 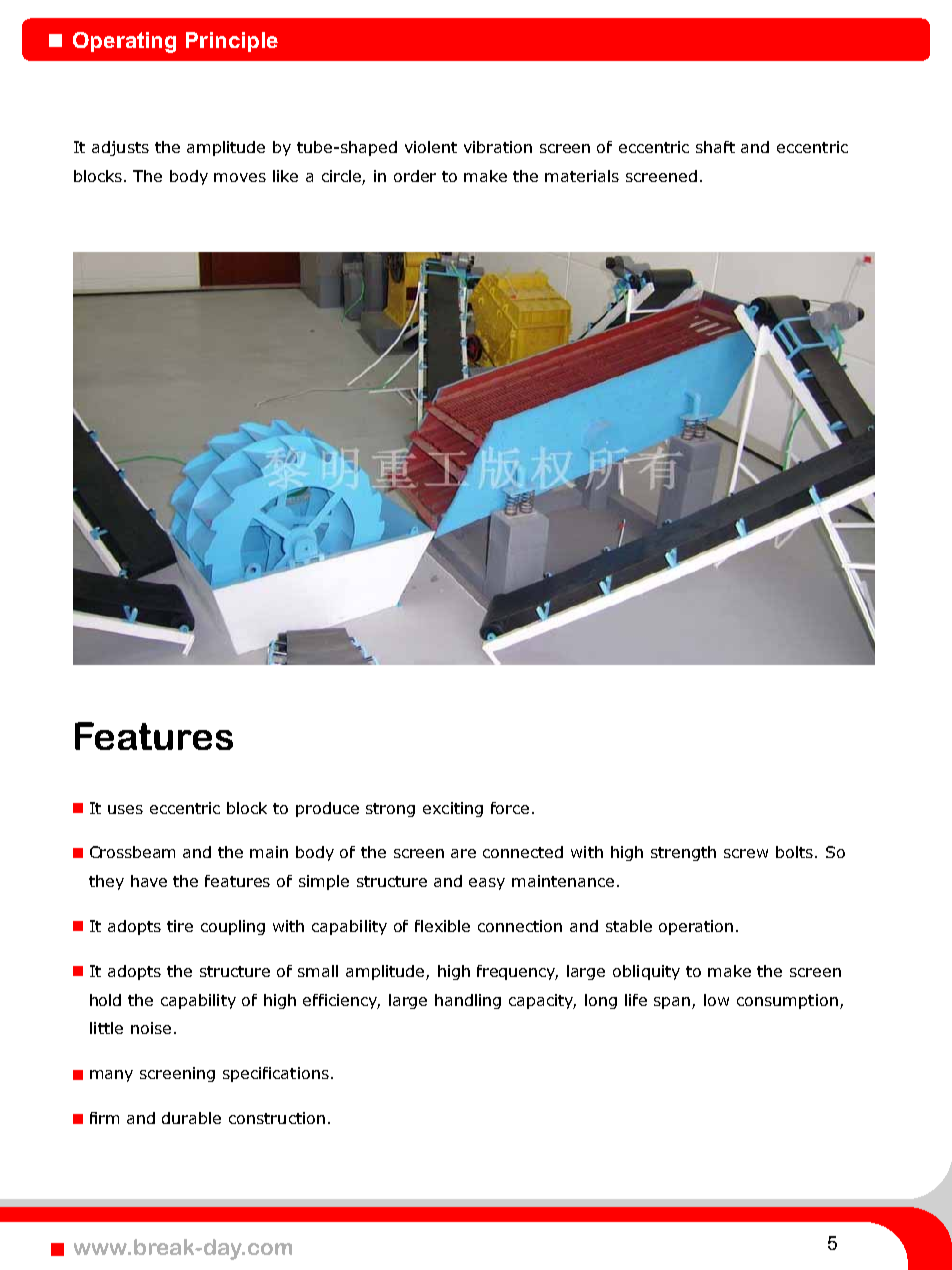 What do you see at coordinates (683, 853) in the image?
I see `strength` at bounding box center [683, 853].
